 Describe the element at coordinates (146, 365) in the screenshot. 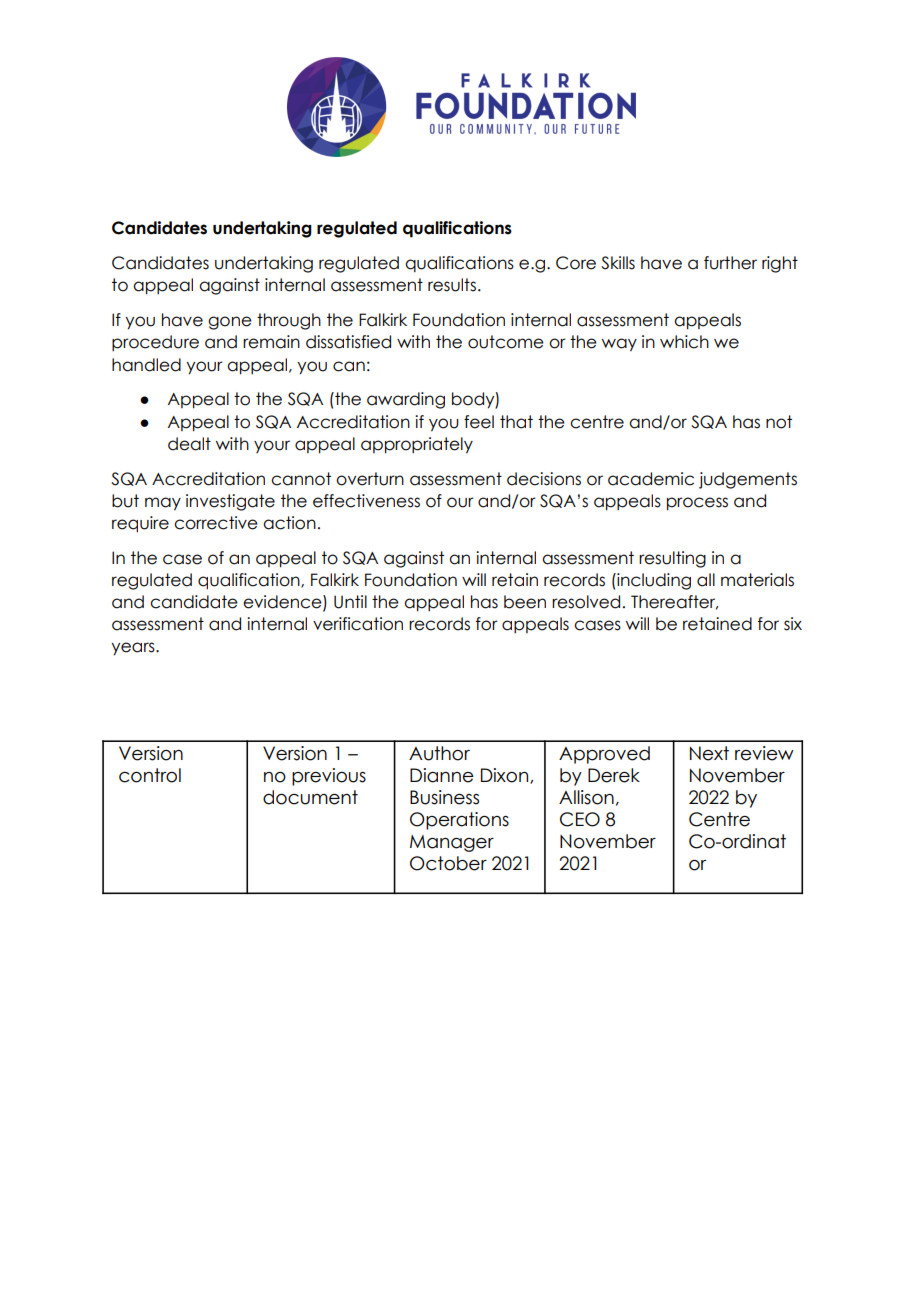

I see `handled` at that location.
